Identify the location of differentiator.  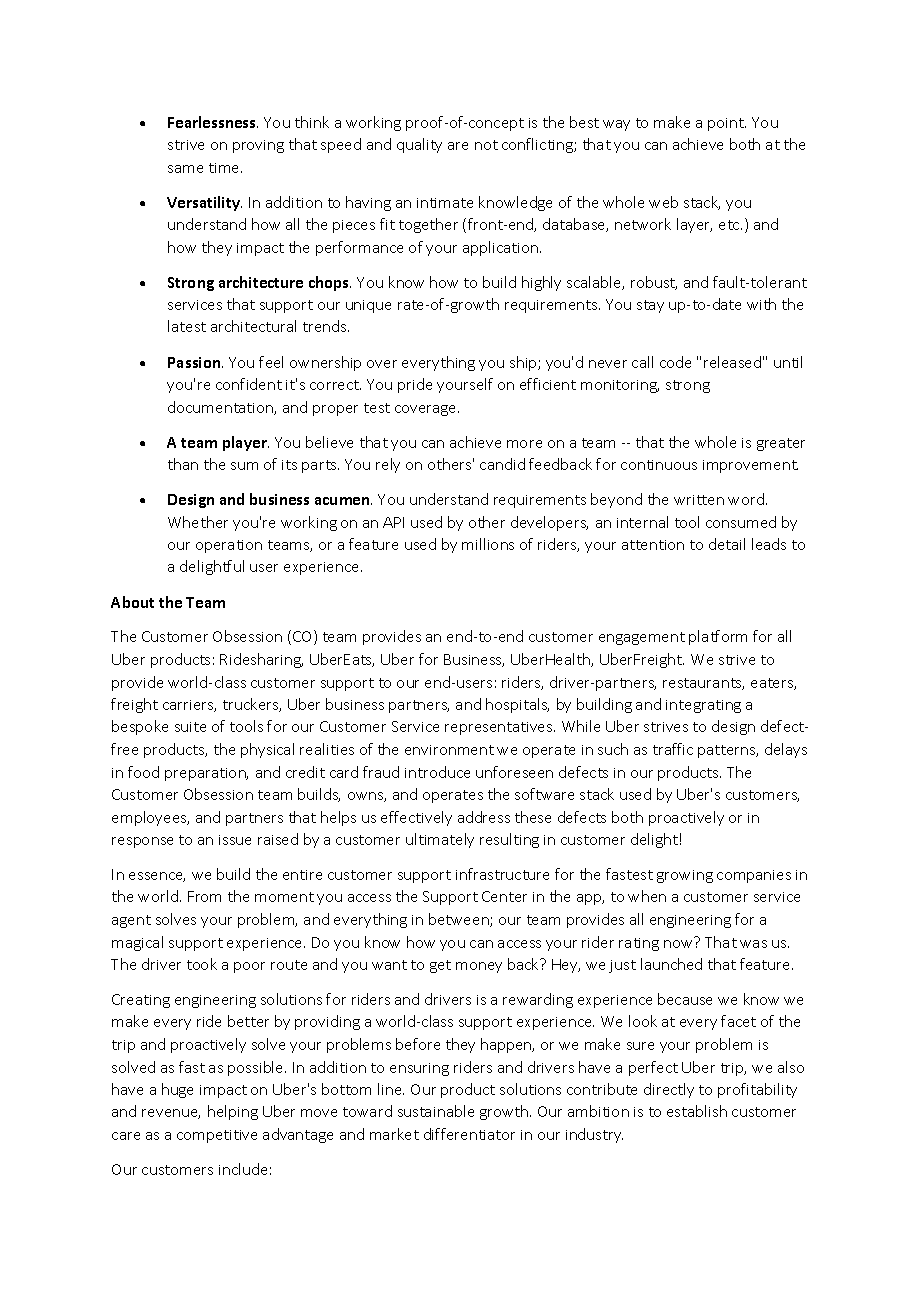
(469, 1134).
